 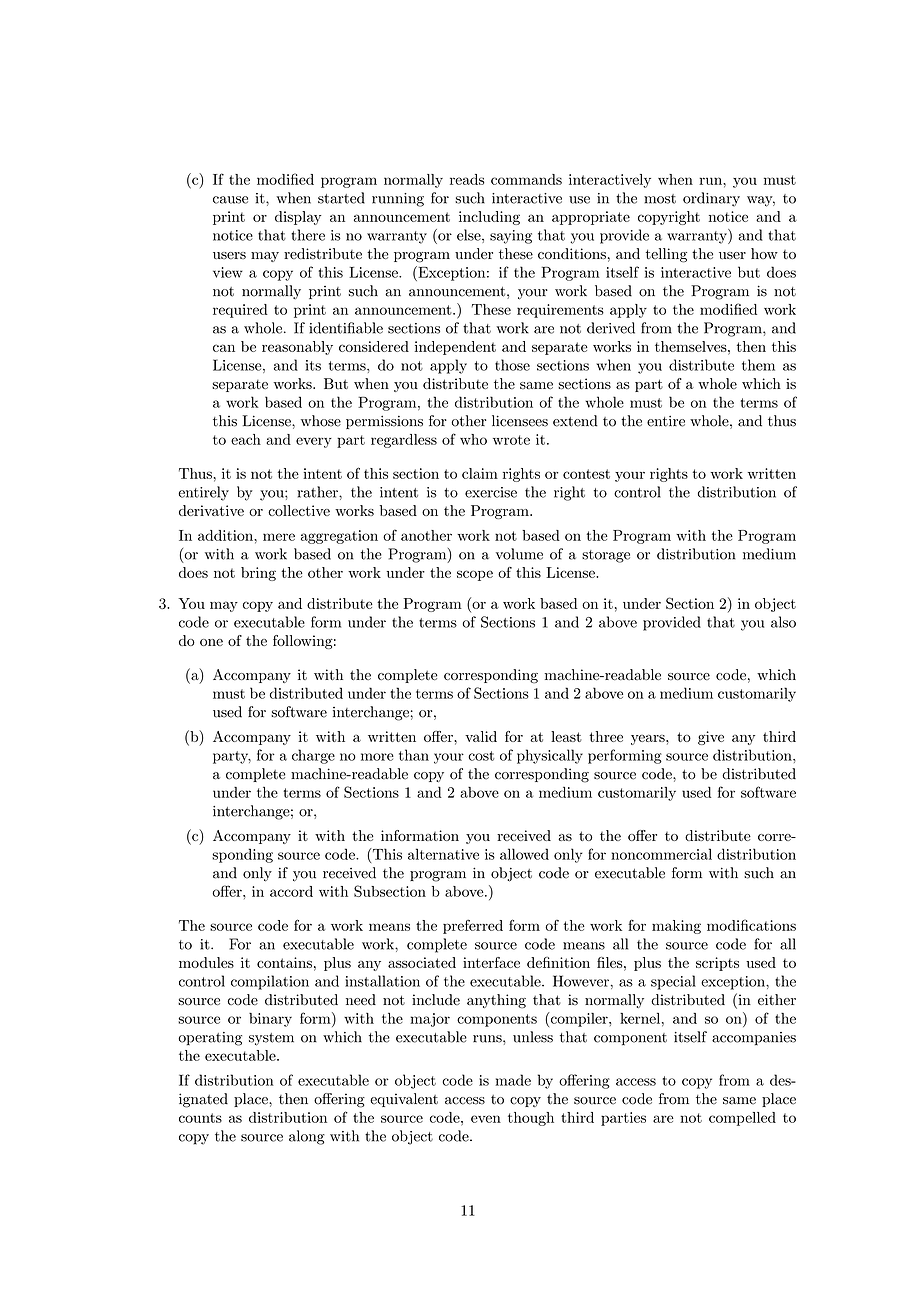 I want to click on even, so click(x=486, y=1119).
